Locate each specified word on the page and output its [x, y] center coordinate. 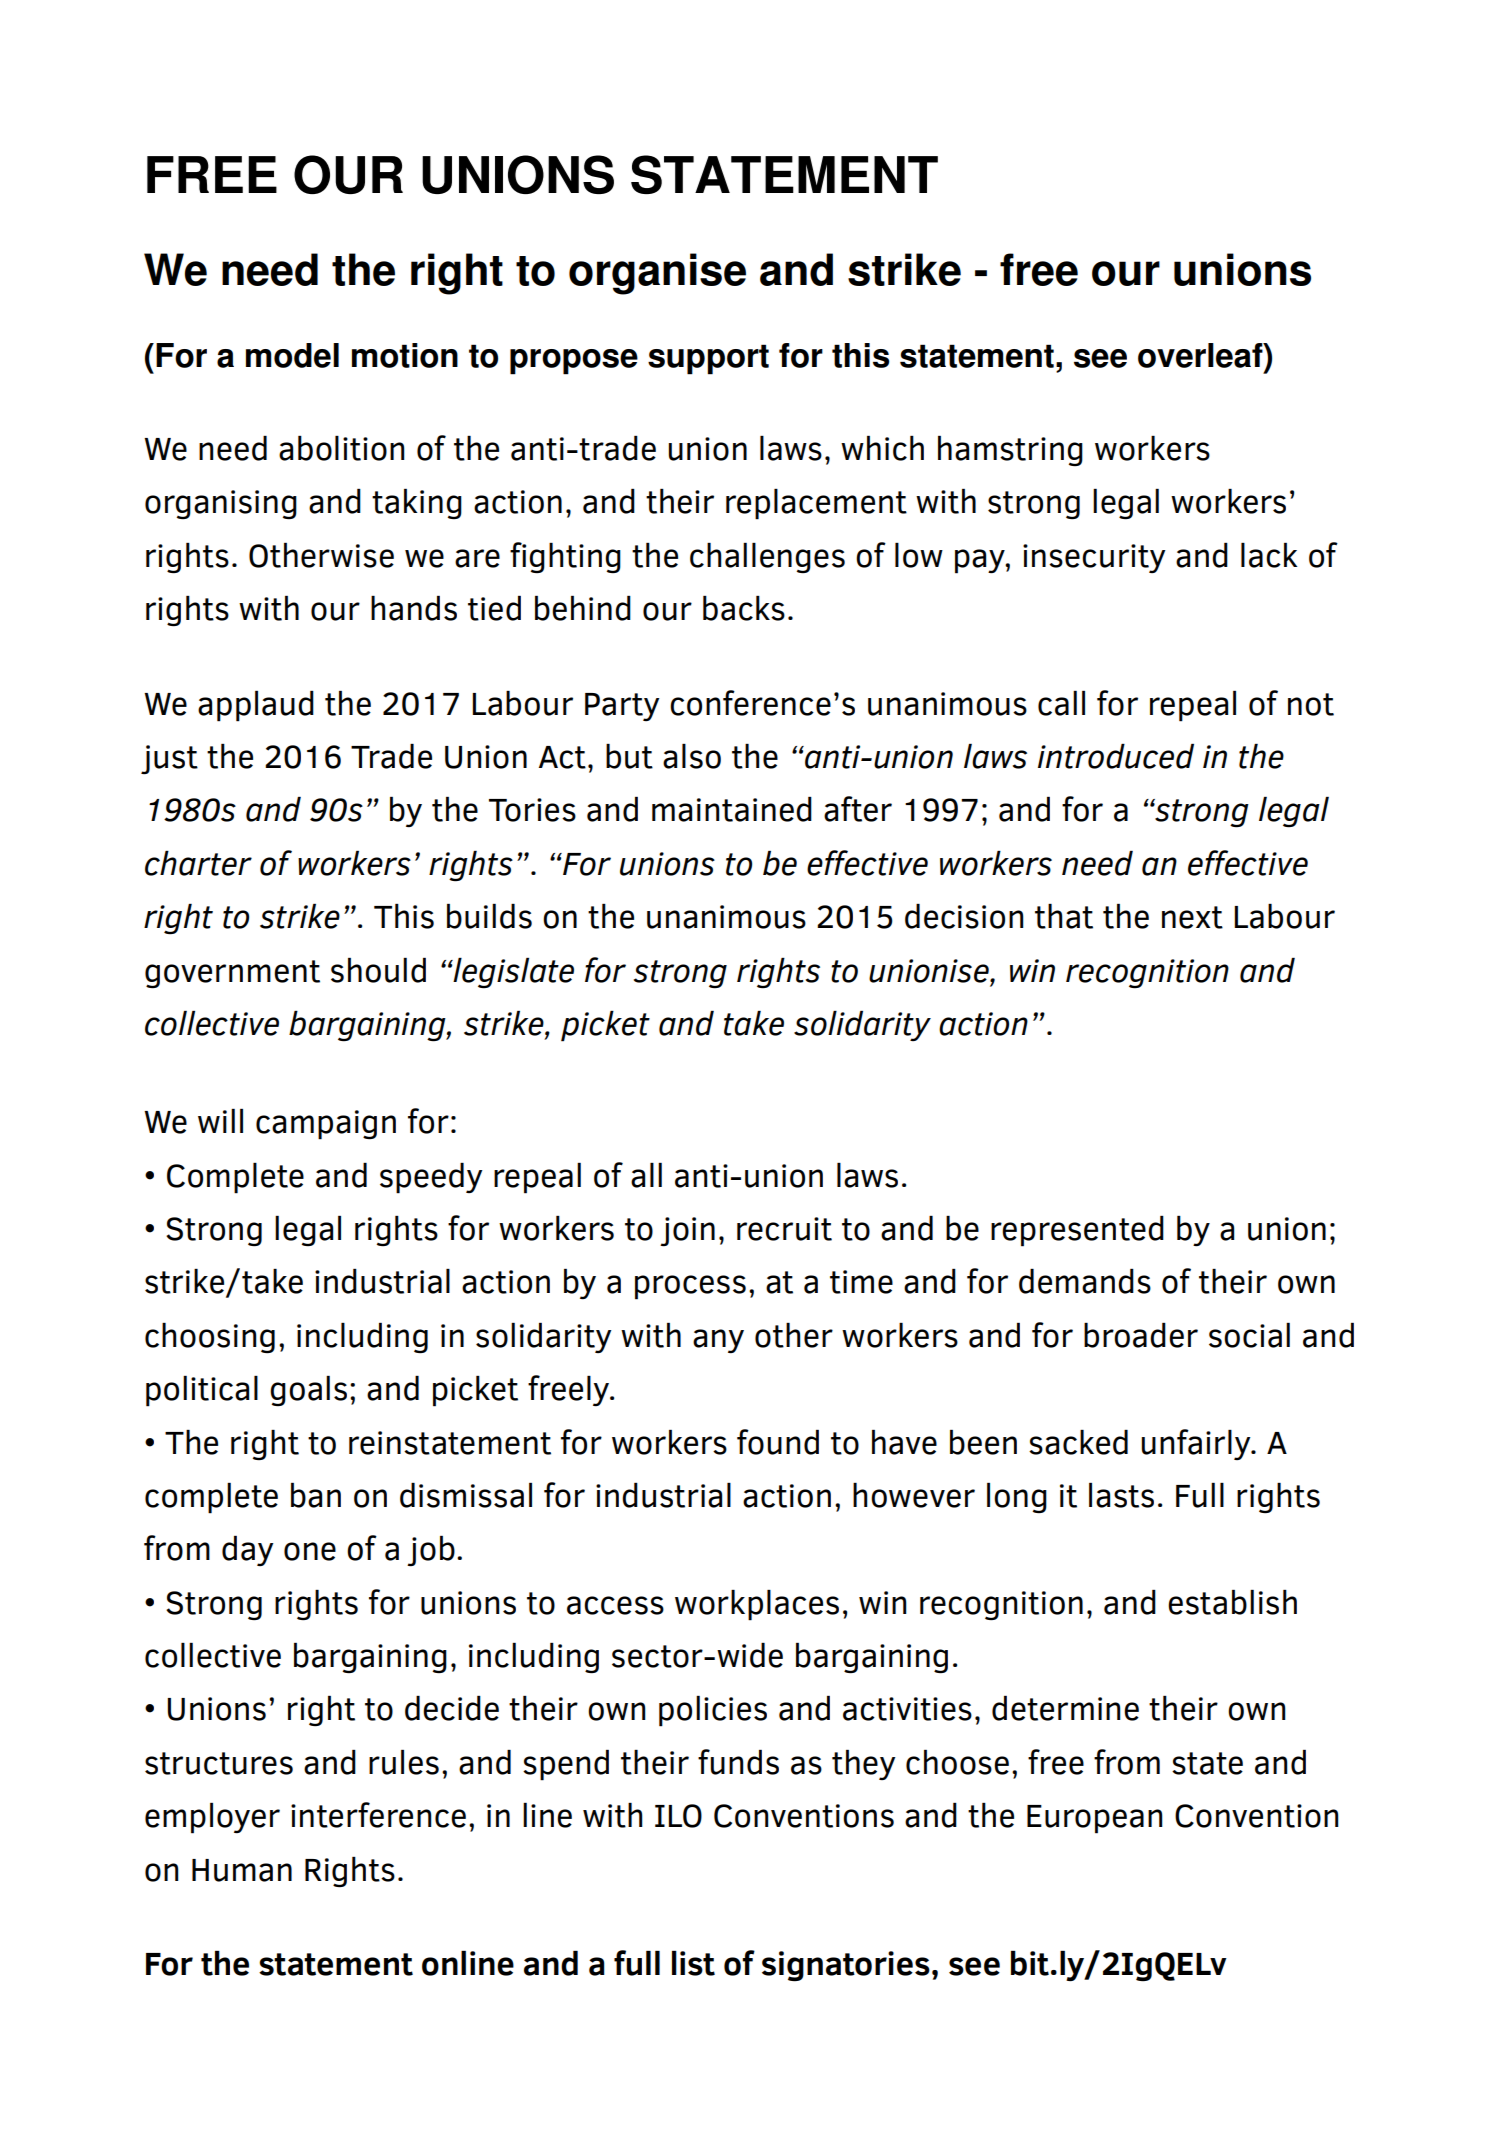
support [708, 359]
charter [198, 863]
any [718, 1341]
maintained [732, 809]
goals [308, 1391]
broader [1141, 1335]
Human [242, 1870]
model [292, 355]
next [1192, 917]
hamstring [1010, 451]
